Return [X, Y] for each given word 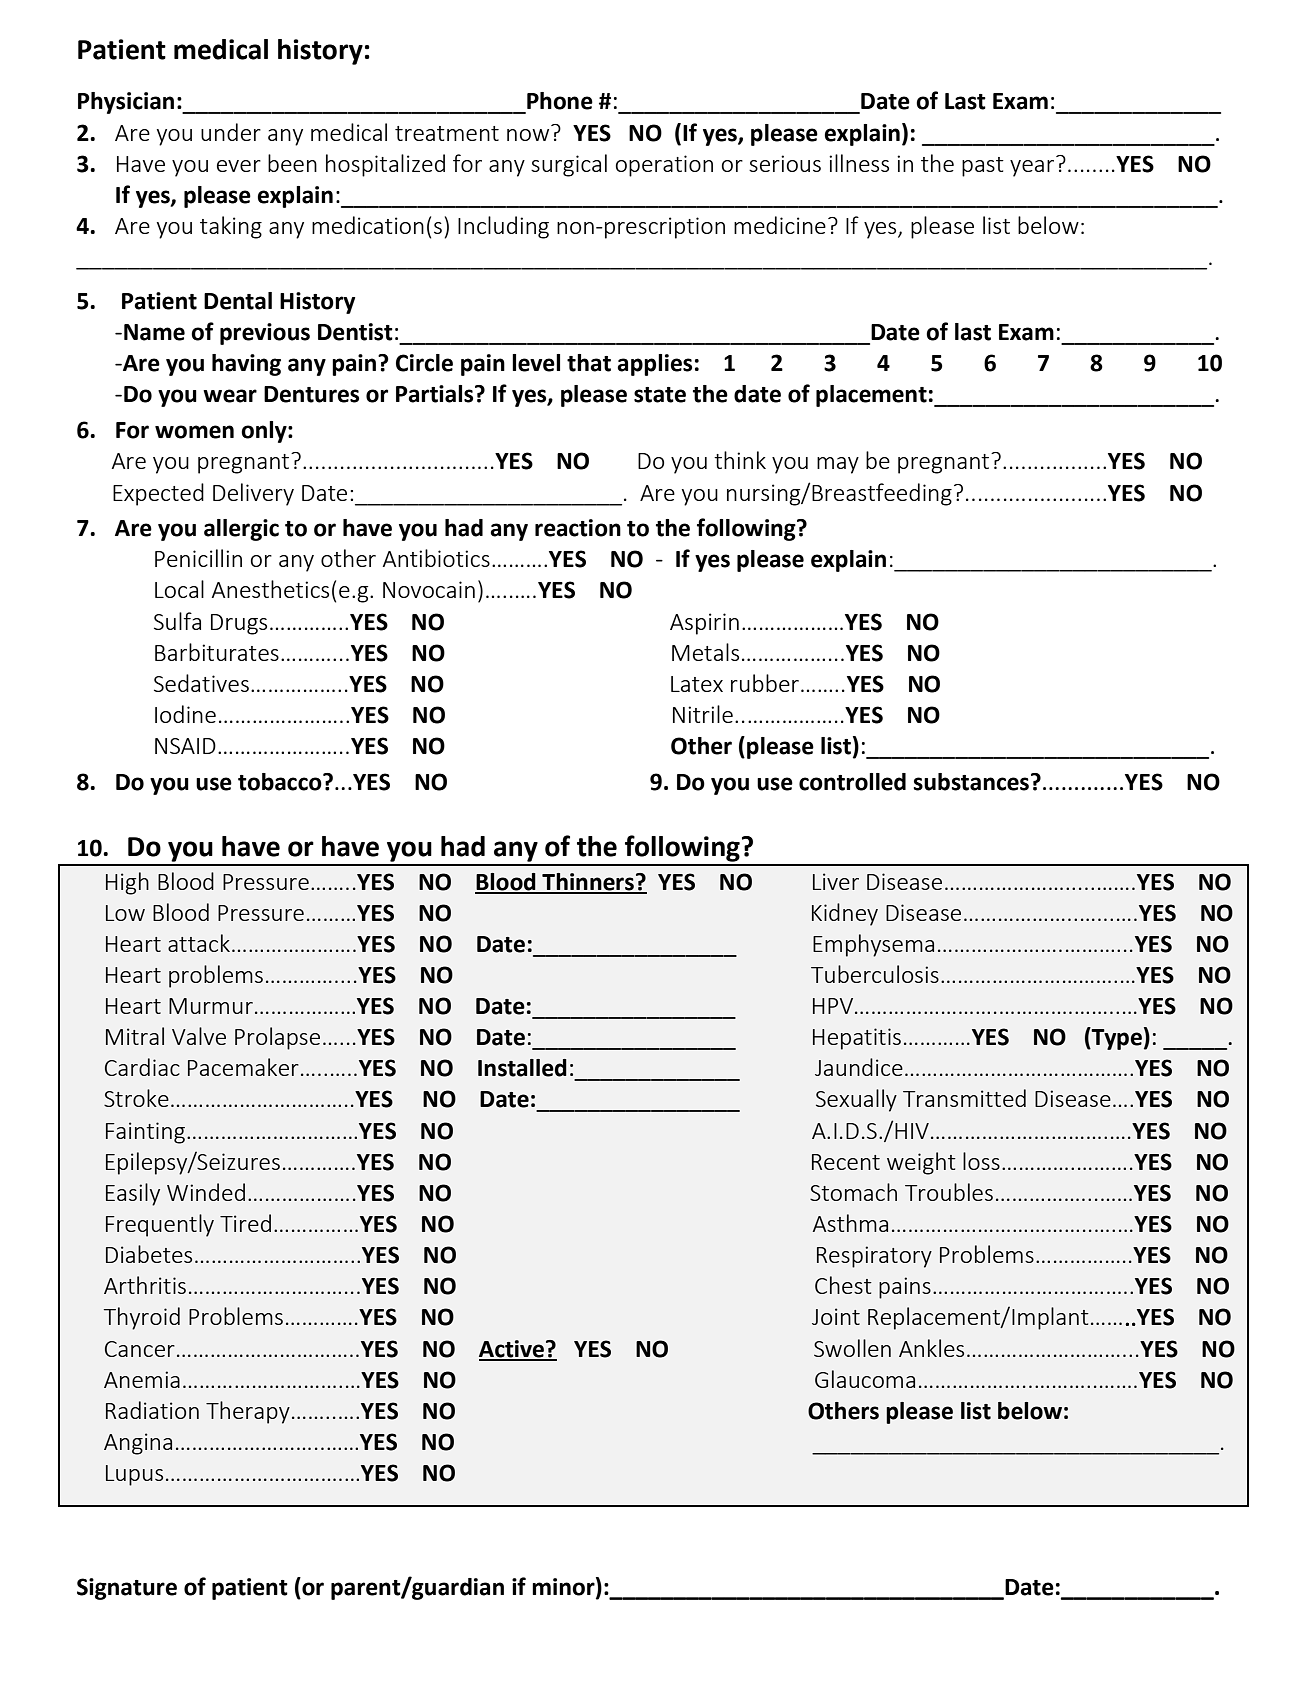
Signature [127, 1589]
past [983, 167]
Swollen [852, 1348]
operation [664, 166]
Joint [836, 1316]
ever [239, 166]
